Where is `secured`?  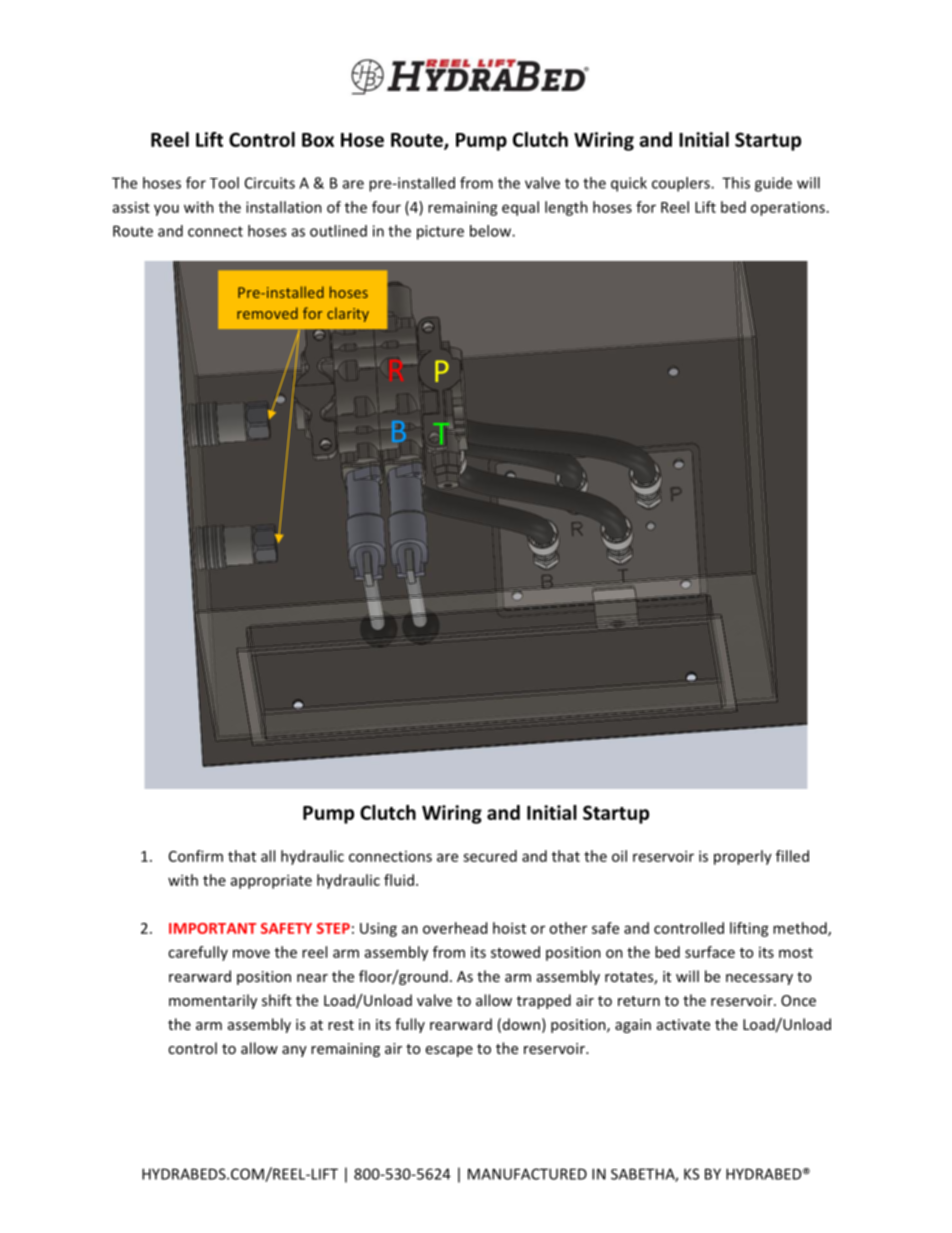
secured is located at coordinates (490, 856).
